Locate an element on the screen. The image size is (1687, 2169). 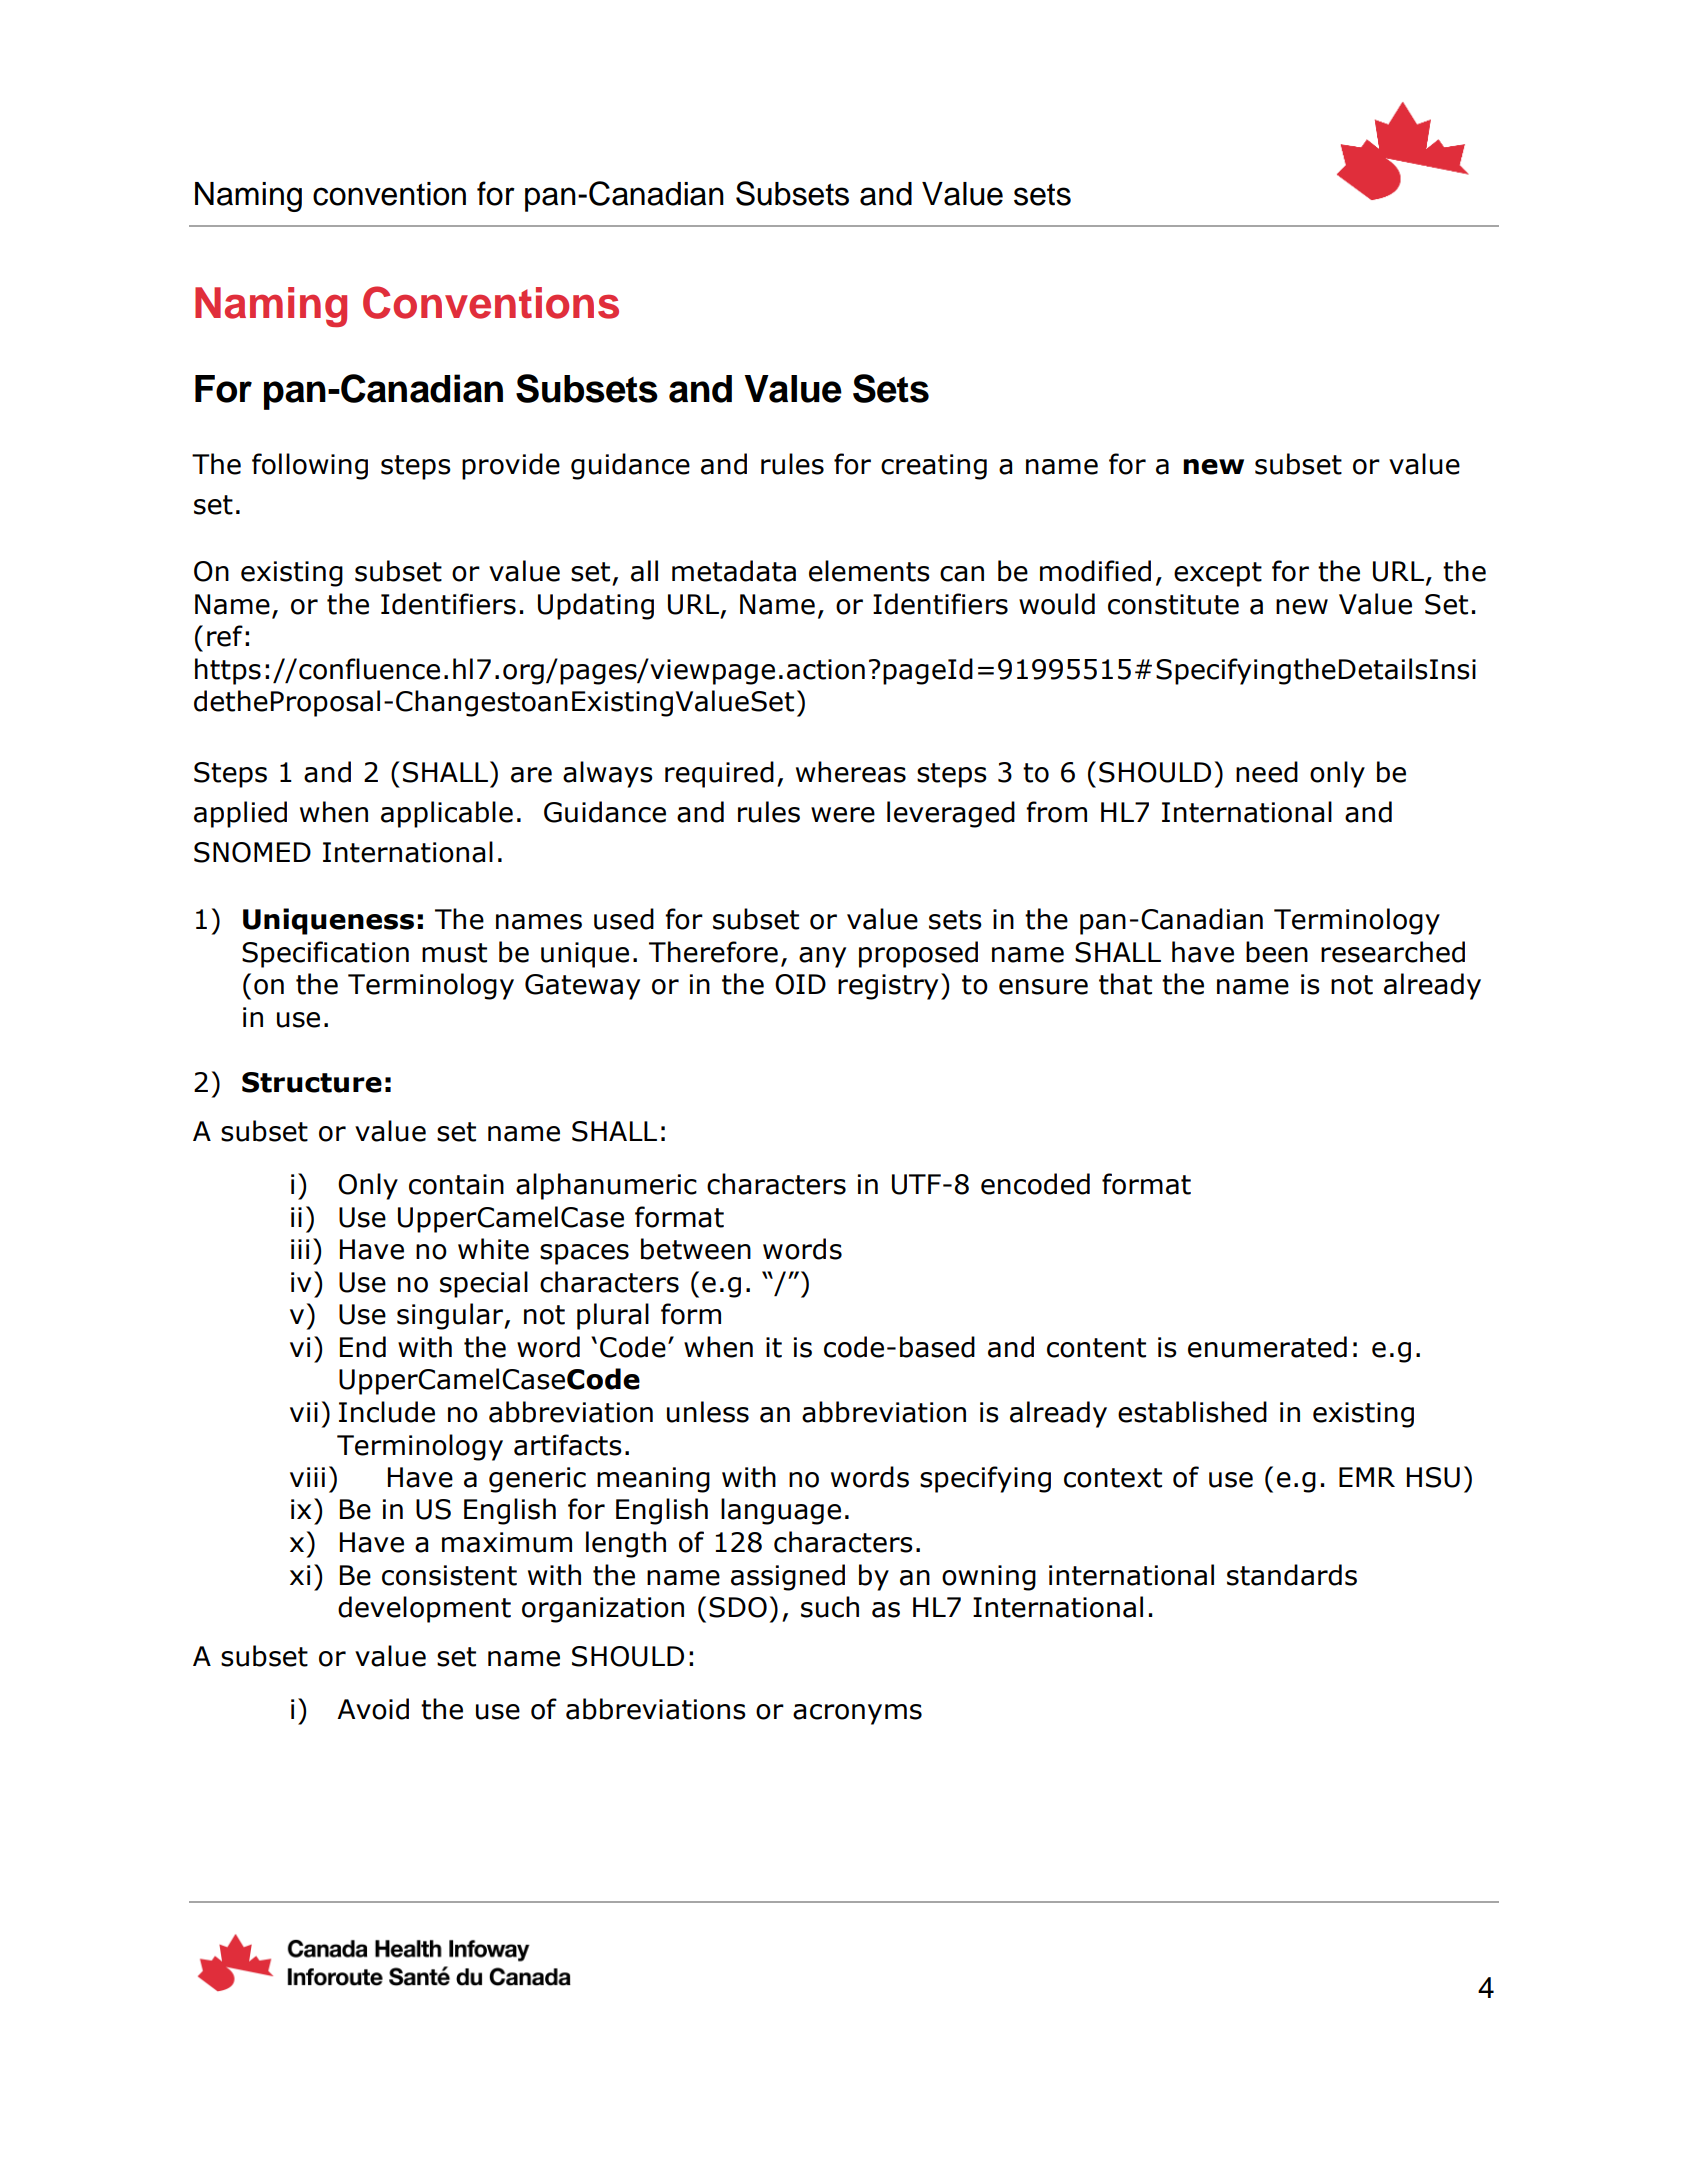
creating is located at coordinates (934, 467).
